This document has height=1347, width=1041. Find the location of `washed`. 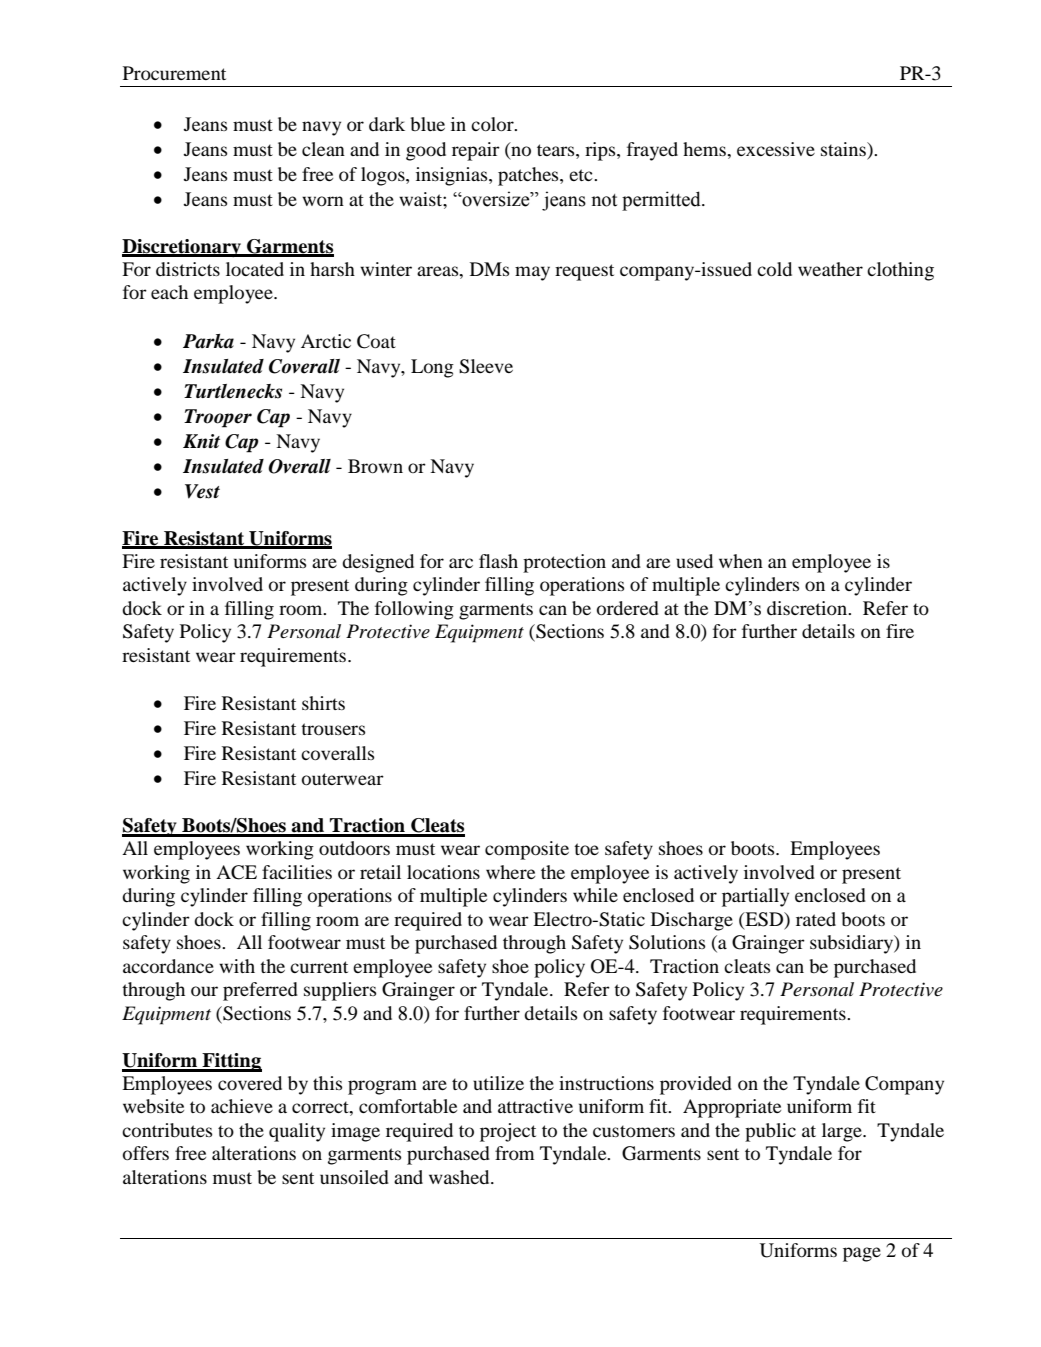

washed is located at coordinates (460, 1177).
